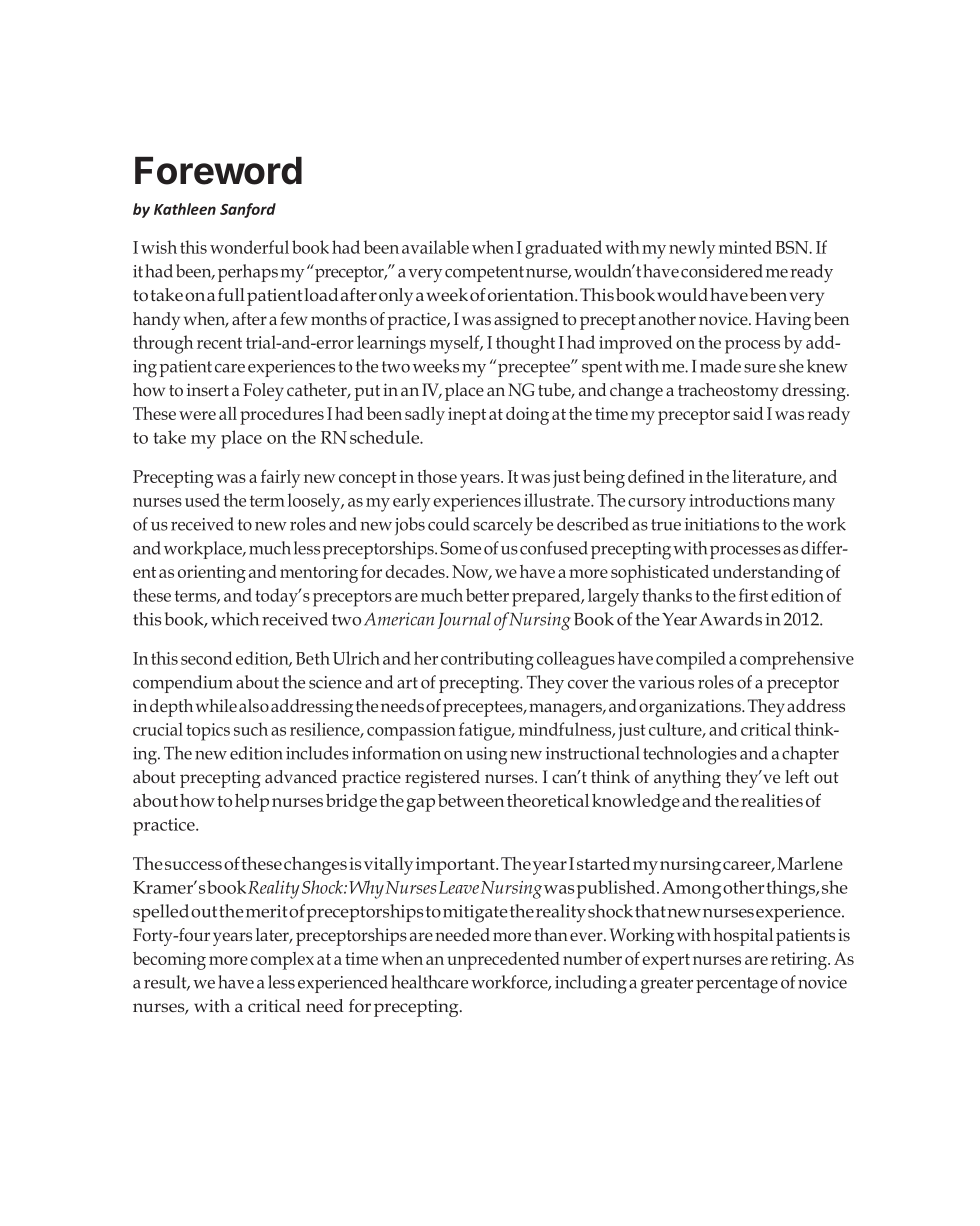 The width and height of the screenshot is (980, 1226). I want to click on were, so click(197, 415).
